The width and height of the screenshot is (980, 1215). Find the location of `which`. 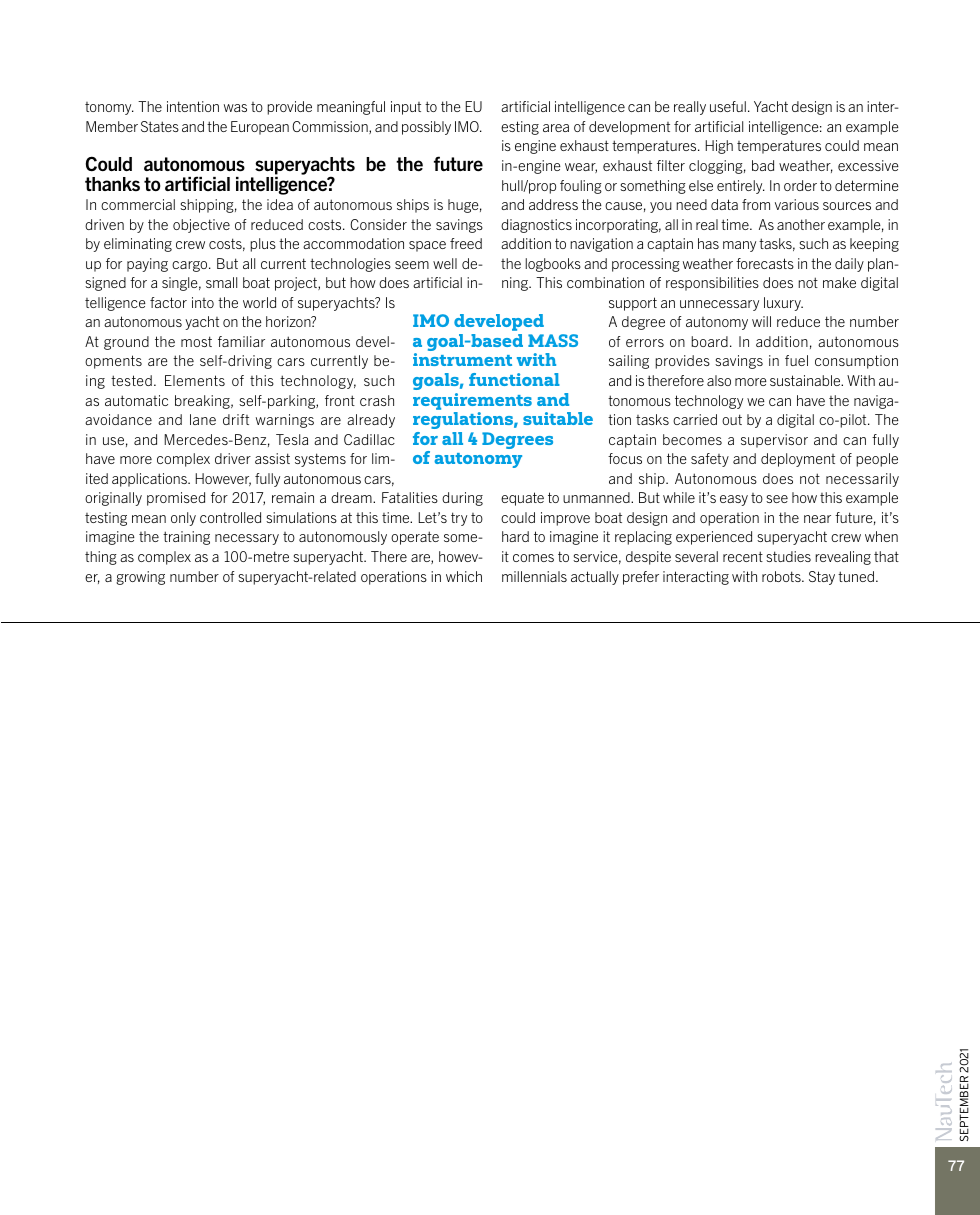

which is located at coordinates (464, 576).
